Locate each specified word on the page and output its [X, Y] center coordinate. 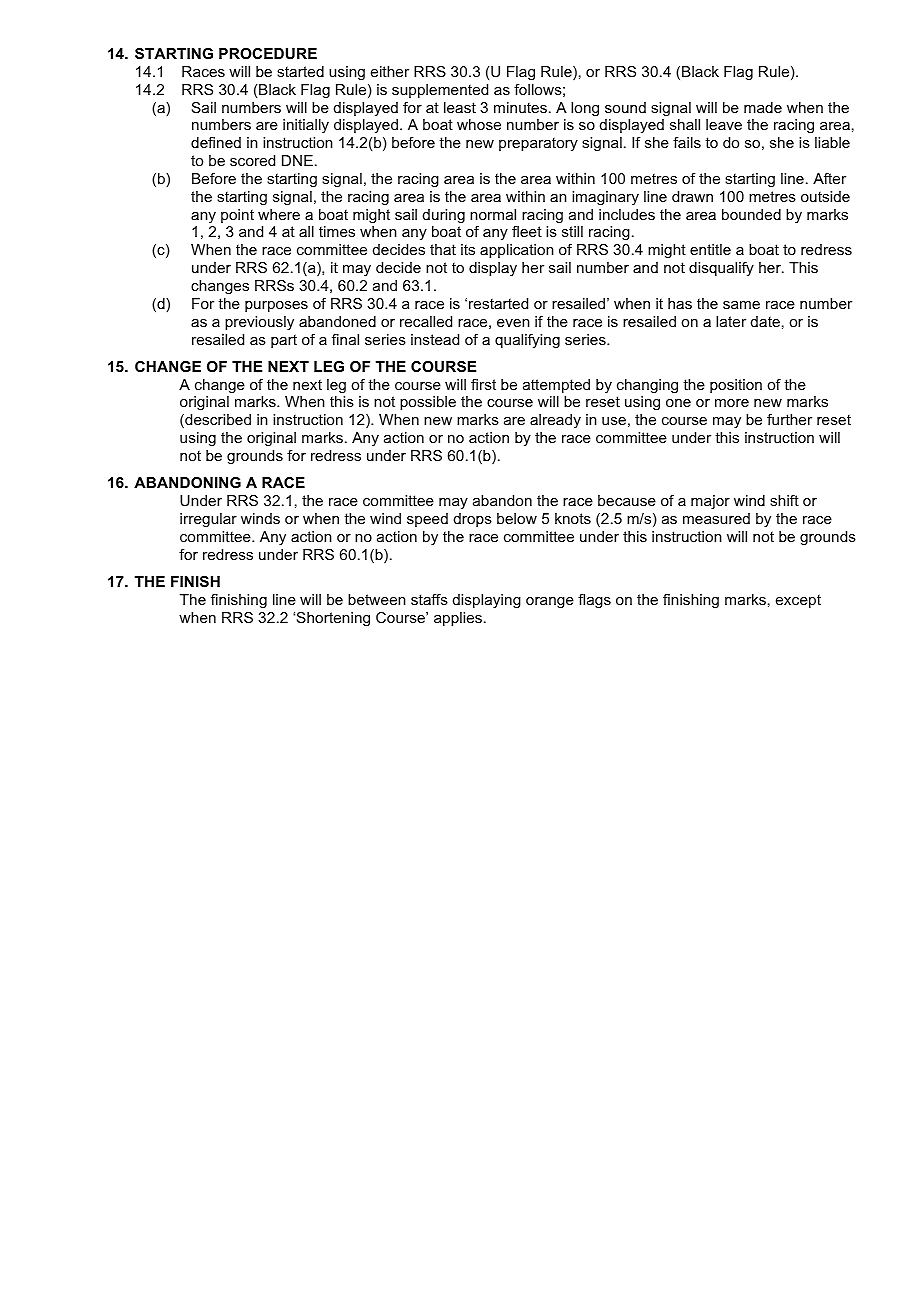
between [377, 599]
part [284, 341]
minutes [520, 107]
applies [458, 619]
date [765, 321]
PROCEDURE [268, 53]
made [763, 107]
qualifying [527, 341]
